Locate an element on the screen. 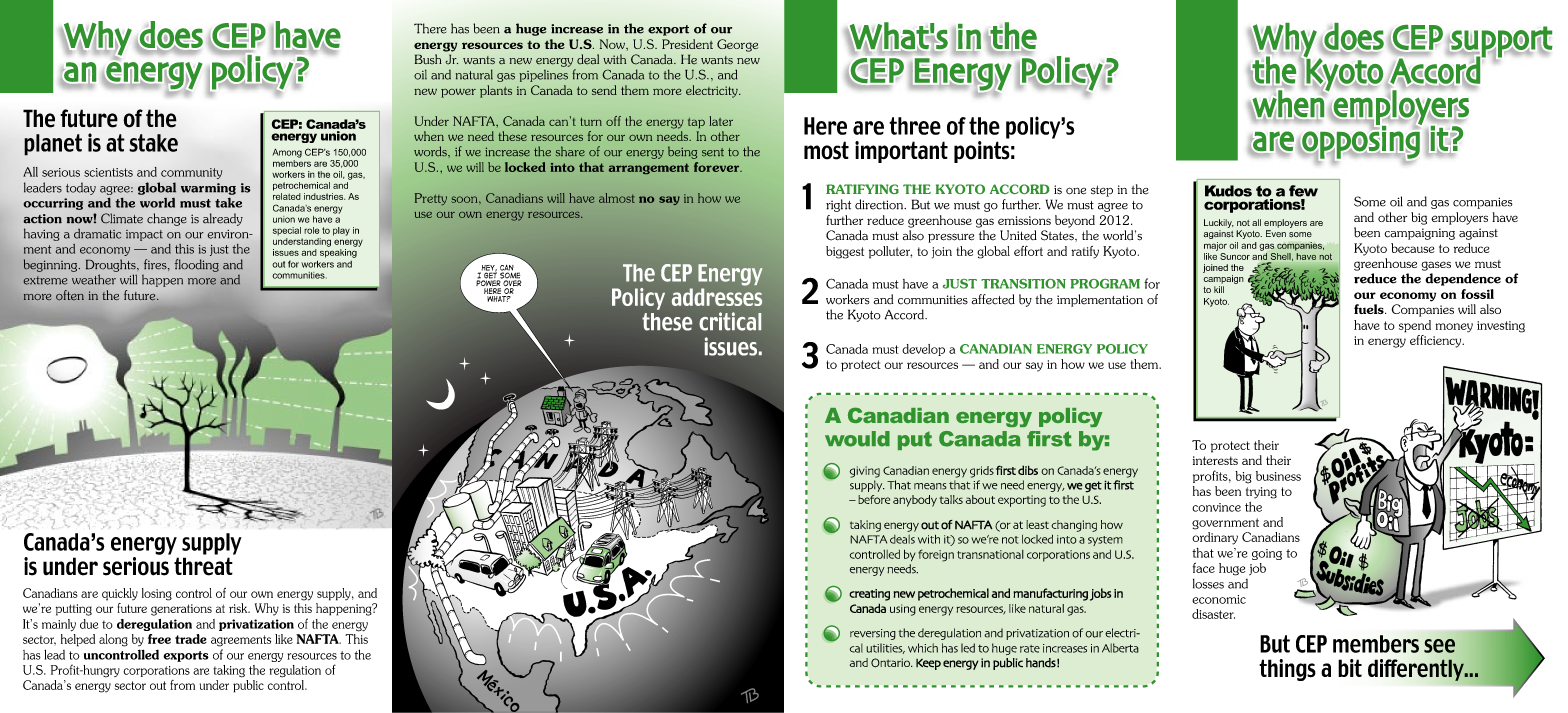 This screenshot has height=713, width=1568. three is located at coordinates (915, 126).
